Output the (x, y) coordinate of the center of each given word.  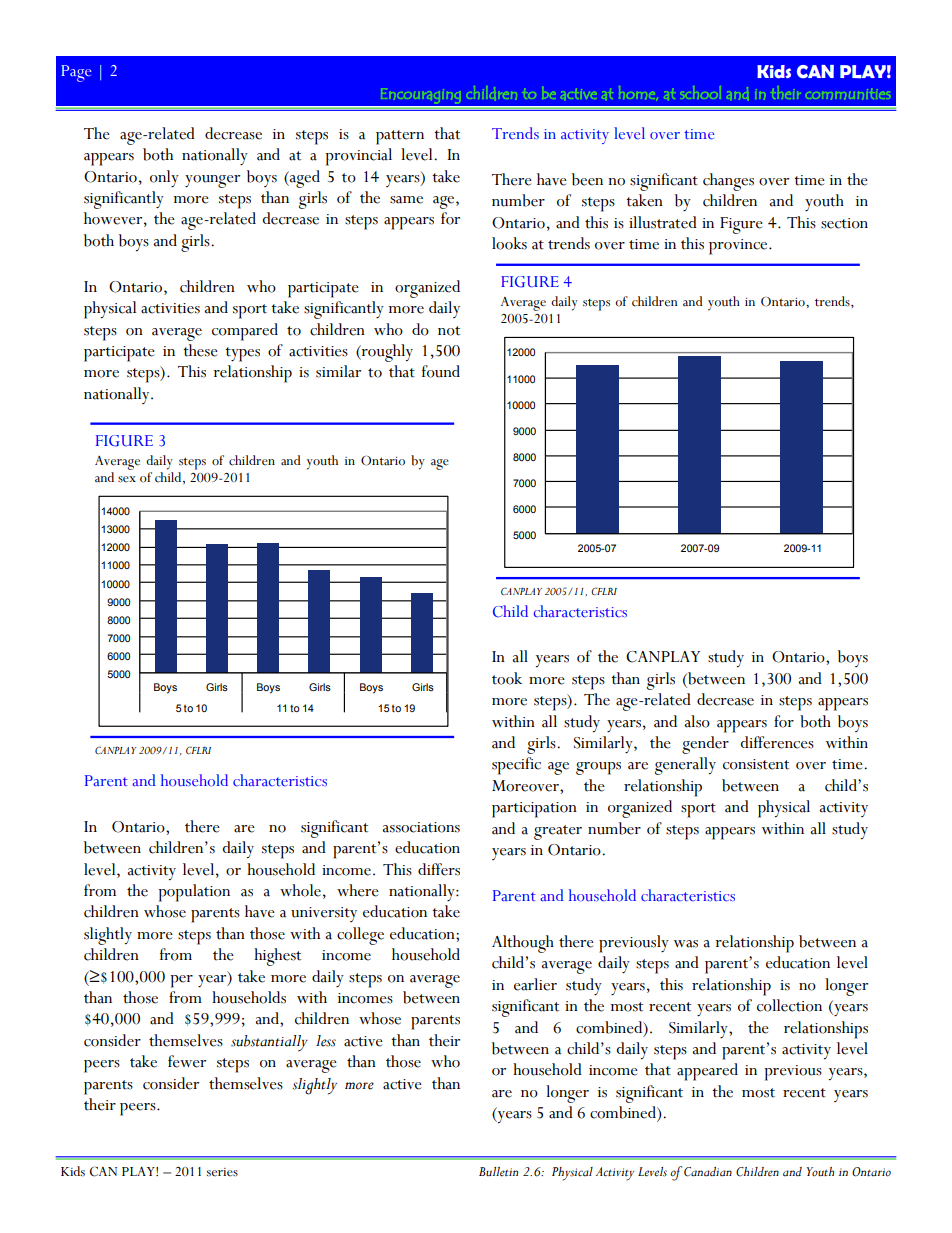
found (441, 371)
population (194, 893)
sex (127, 479)
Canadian (708, 1172)
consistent (756, 764)
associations (421, 827)
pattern (400, 137)
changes (728, 182)
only (164, 178)
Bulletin (498, 1172)
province (739, 247)
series (222, 1172)
